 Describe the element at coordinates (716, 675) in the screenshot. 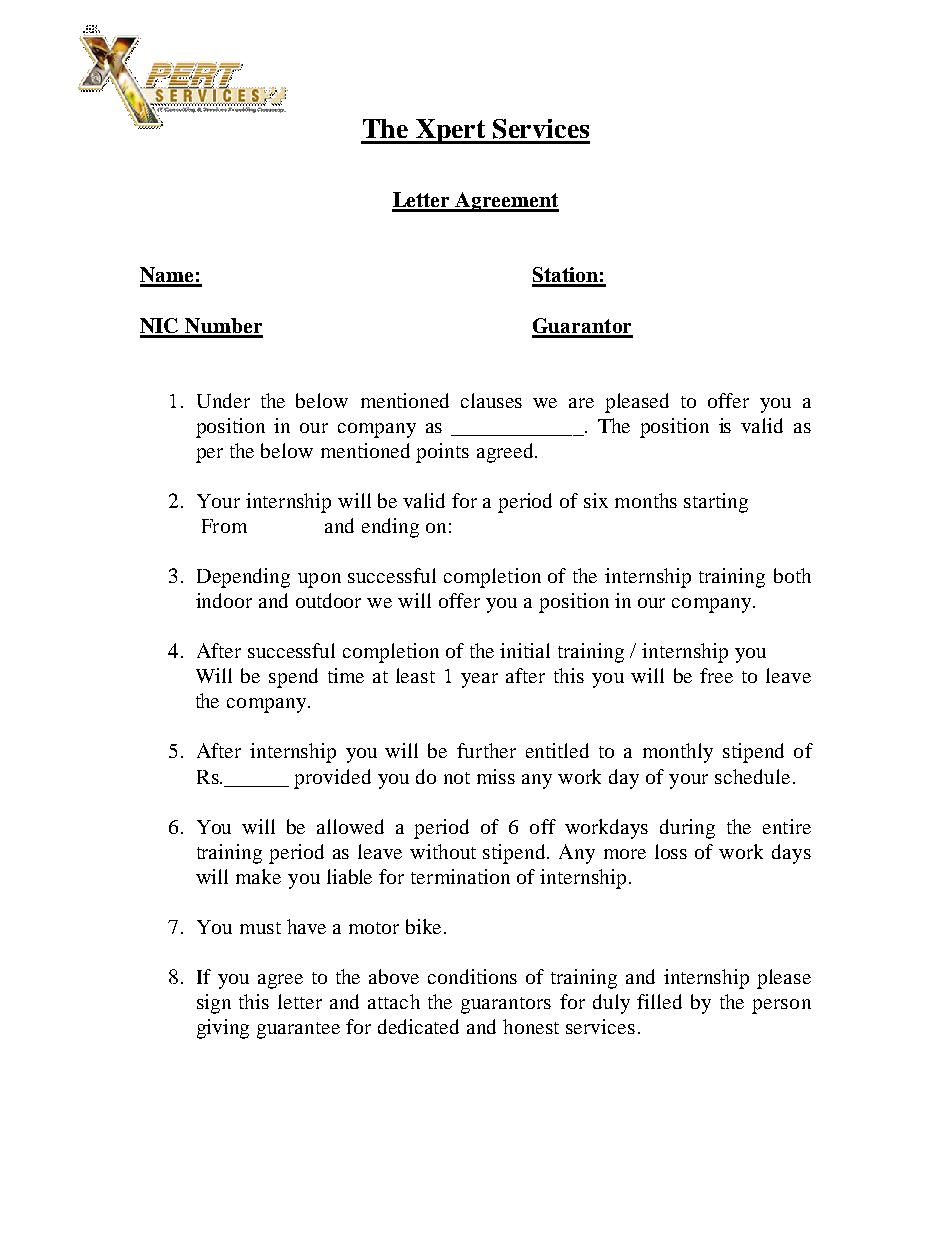

I see `free` at that location.
